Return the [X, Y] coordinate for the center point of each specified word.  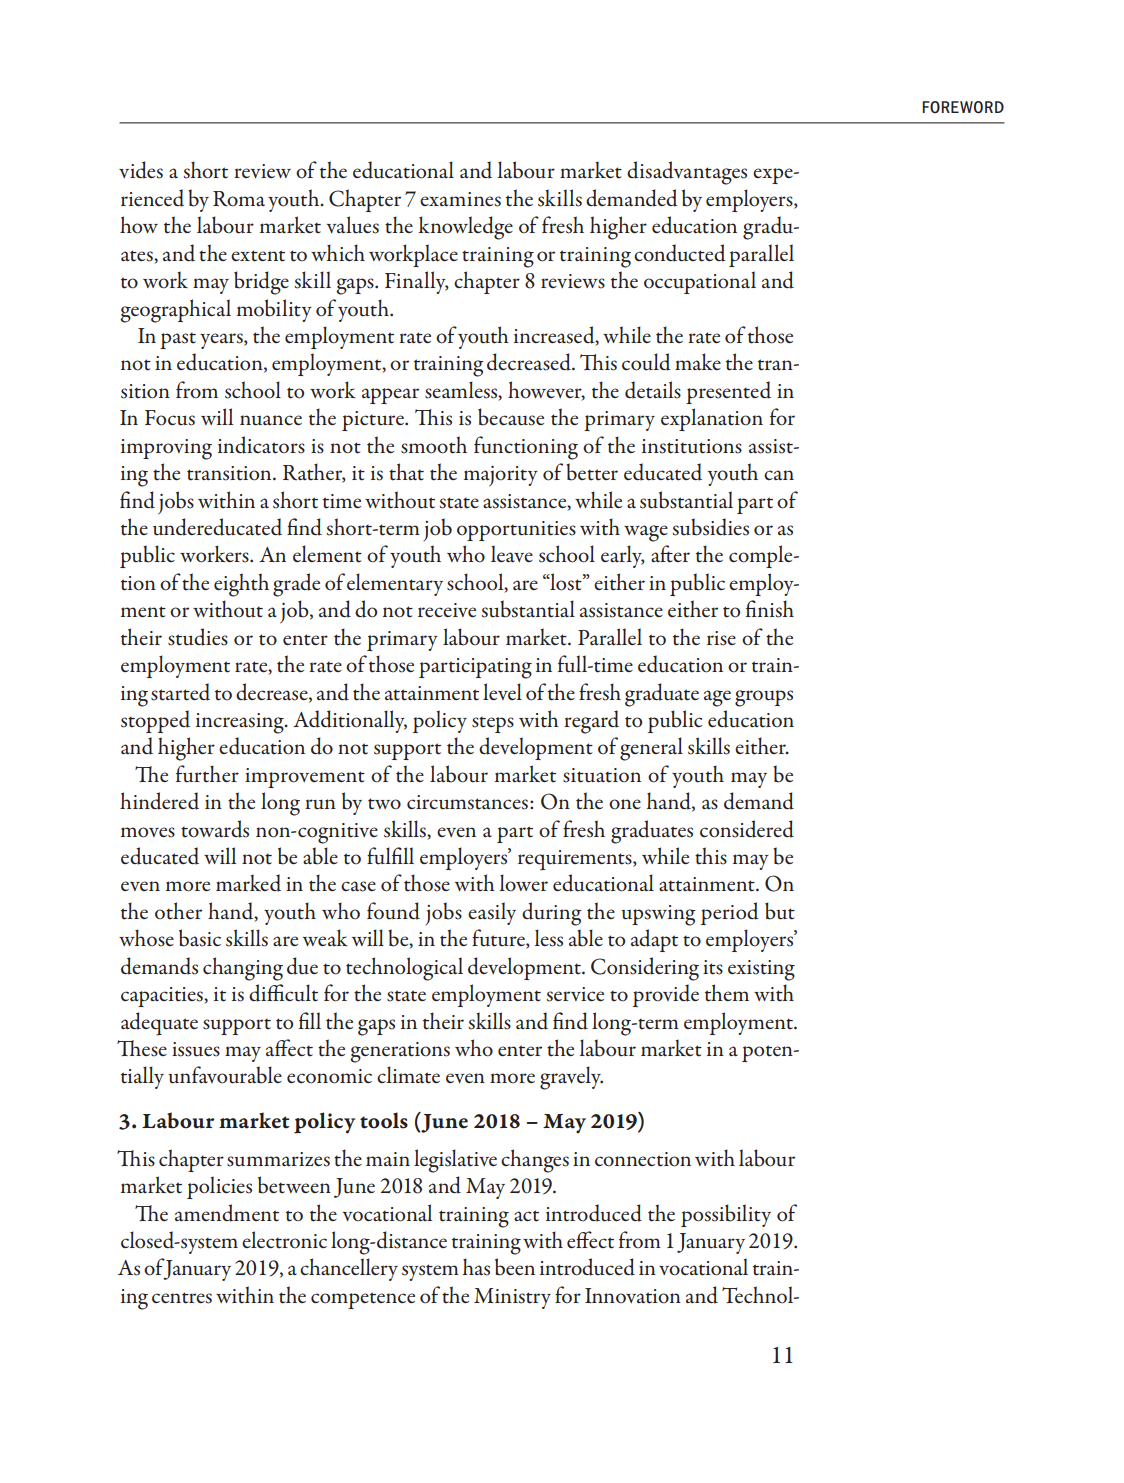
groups [764, 698]
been [515, 1267]
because [511, 417]
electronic [284, 1240]
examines [460, 199]
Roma [239, 199]
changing [243, 969]
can [779, 475]
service [575, 994]
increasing [241, 723]
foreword [963, 107]
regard [591, 722]
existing [761, 970]
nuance [271, 420]
